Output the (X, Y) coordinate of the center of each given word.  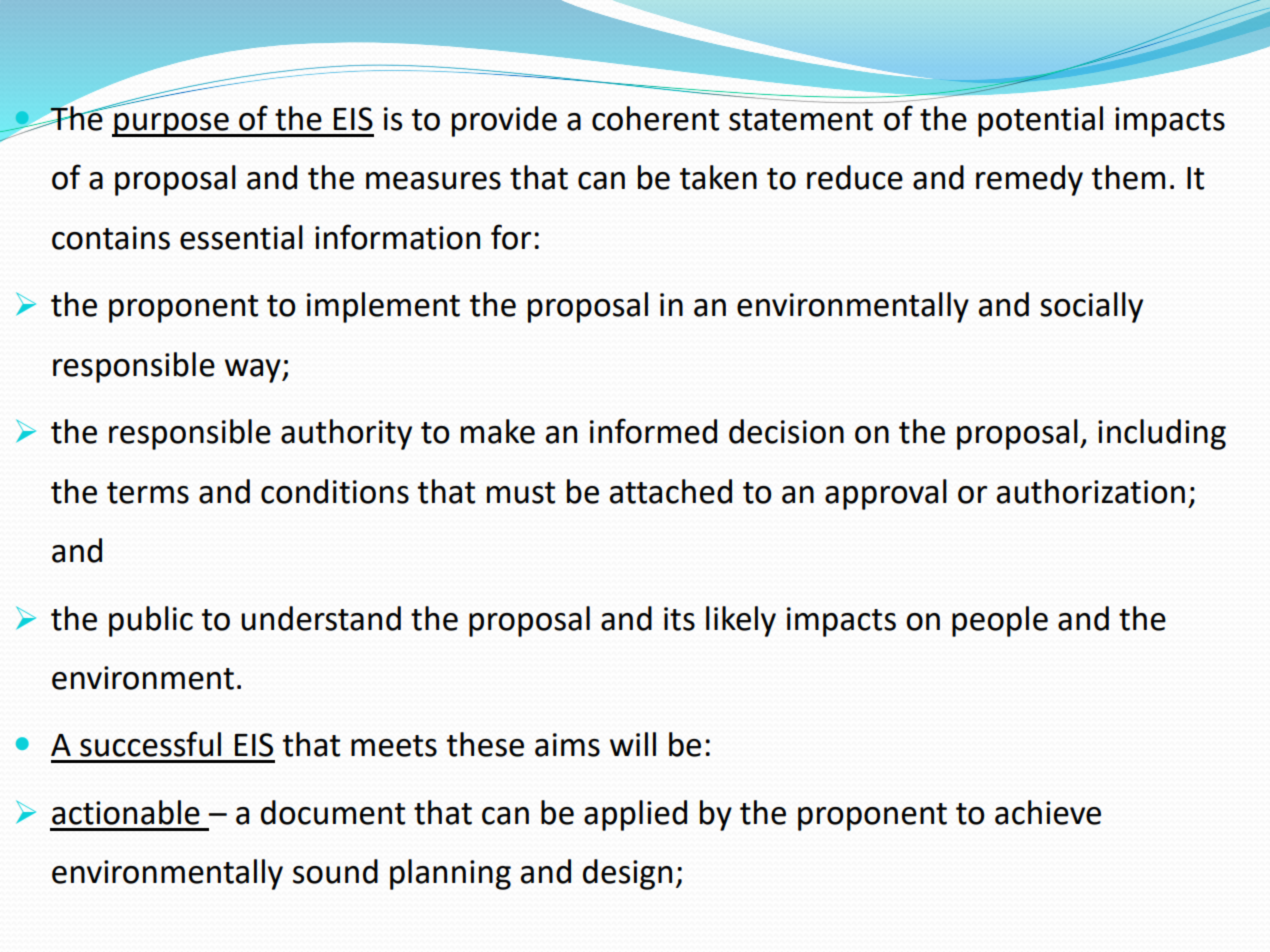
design (627, 874)
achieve (1048, 812)
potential (1040, 121)
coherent (655, 118)
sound (335, 871)
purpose (171, 125)
